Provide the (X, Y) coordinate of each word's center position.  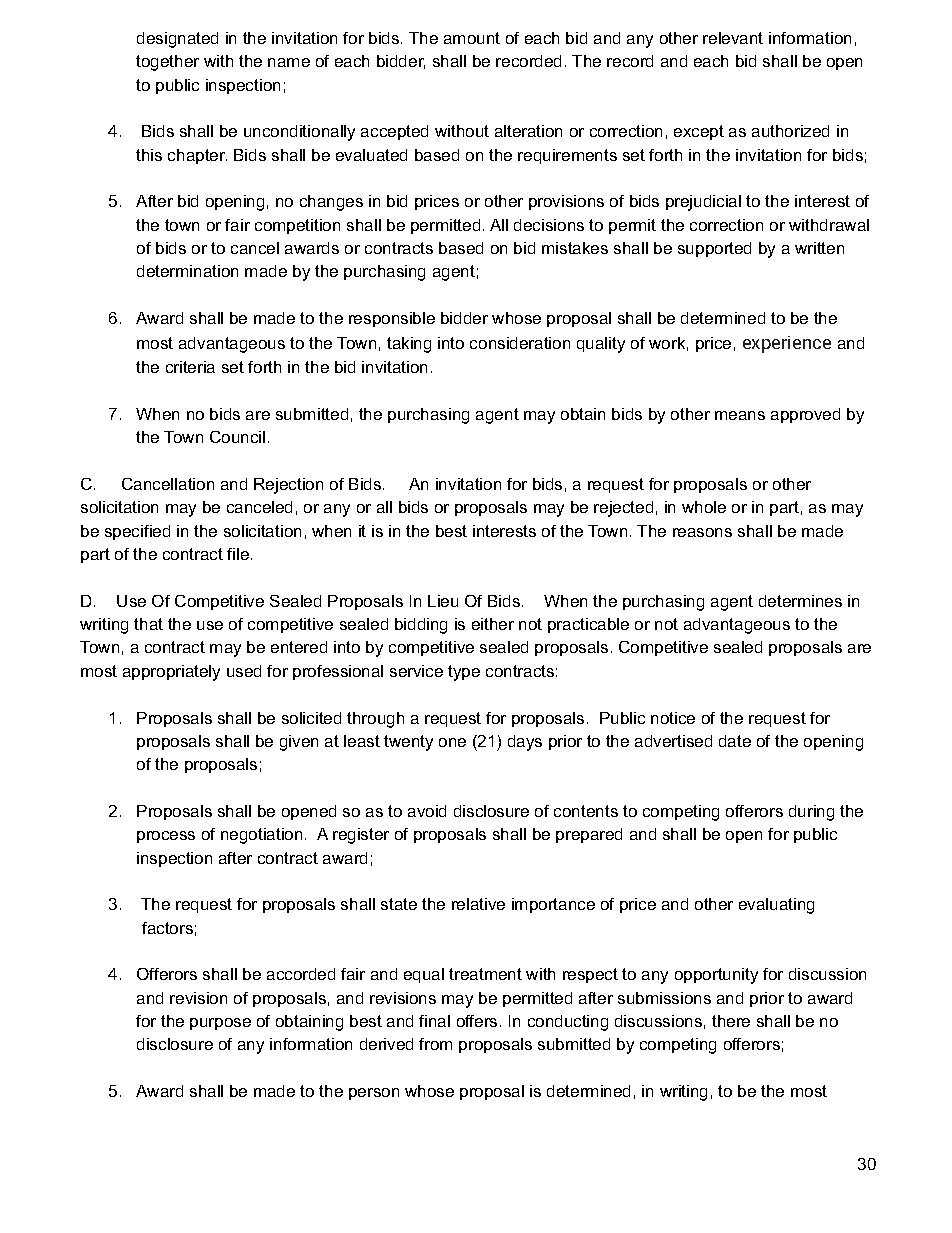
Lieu (443, 601)
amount (472, 38)
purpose (220, 1024)
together (167, 63)
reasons (702, 532)
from (435, 1044)
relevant (733, 38)
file (239, 554)
